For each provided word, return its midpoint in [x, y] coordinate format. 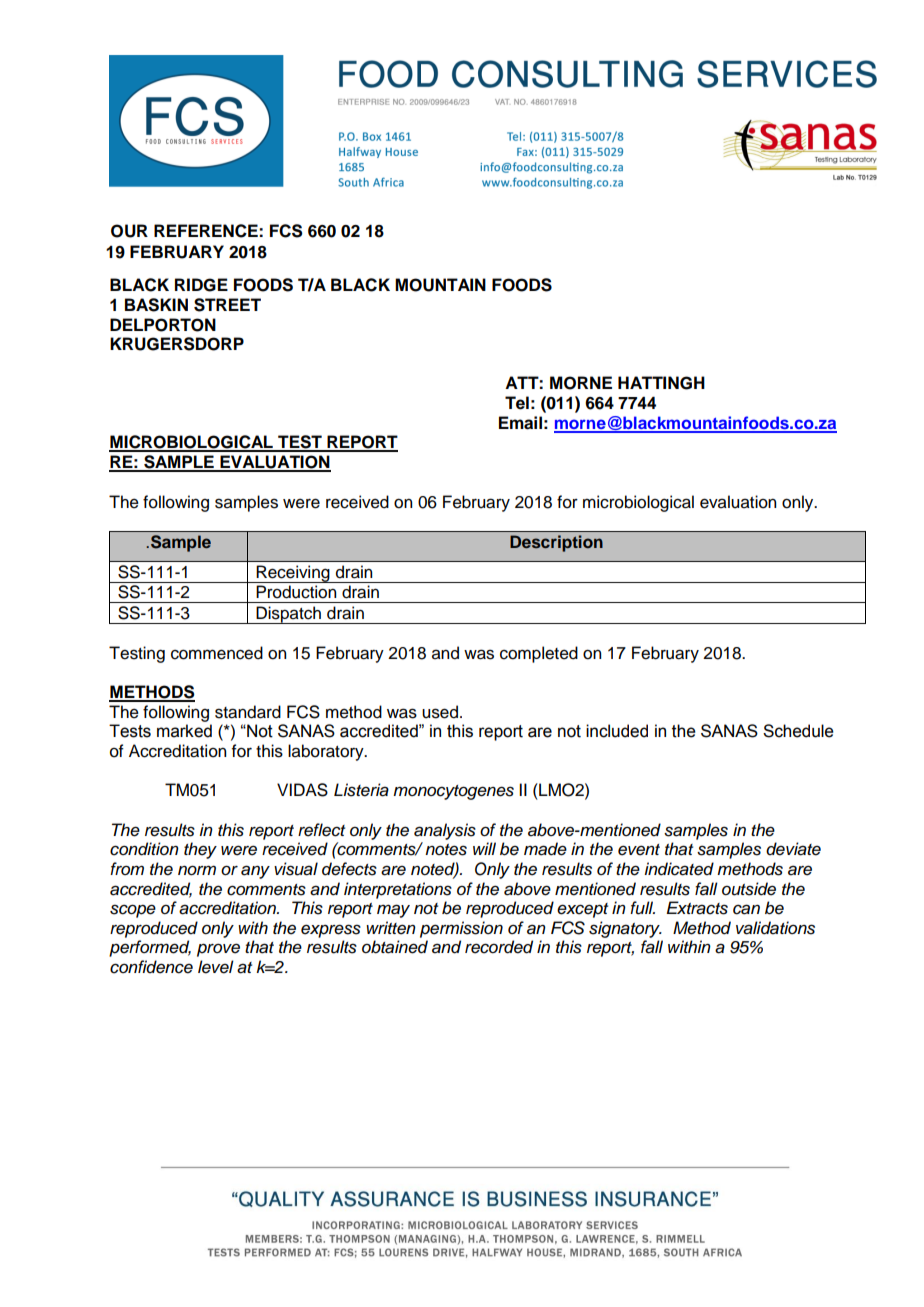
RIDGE [201, 285]
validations [775, 928]
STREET [227, 305]
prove [218, 950]
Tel [517, 403]
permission [461, 929]
